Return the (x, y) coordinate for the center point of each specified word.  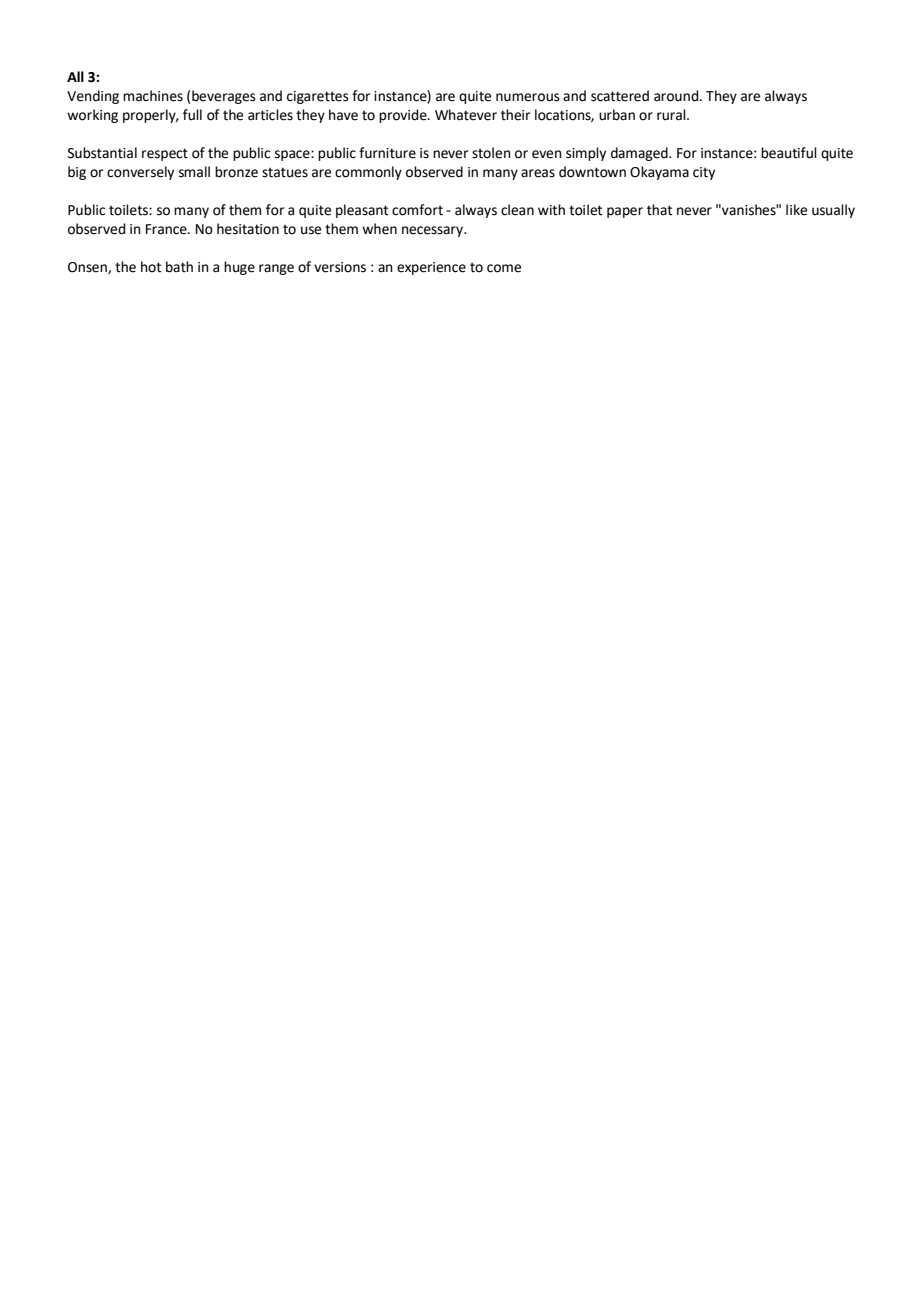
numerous (528, 97)
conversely (140, 173)
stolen (491, 153)
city (704, 173)
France (167, 229)
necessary (434, 231)
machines (153, 96)
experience (431, 268)
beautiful (789, 153)
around (677, 96)
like (796, 210)
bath (179, 267)
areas (538, 173)
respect (165, 154)
